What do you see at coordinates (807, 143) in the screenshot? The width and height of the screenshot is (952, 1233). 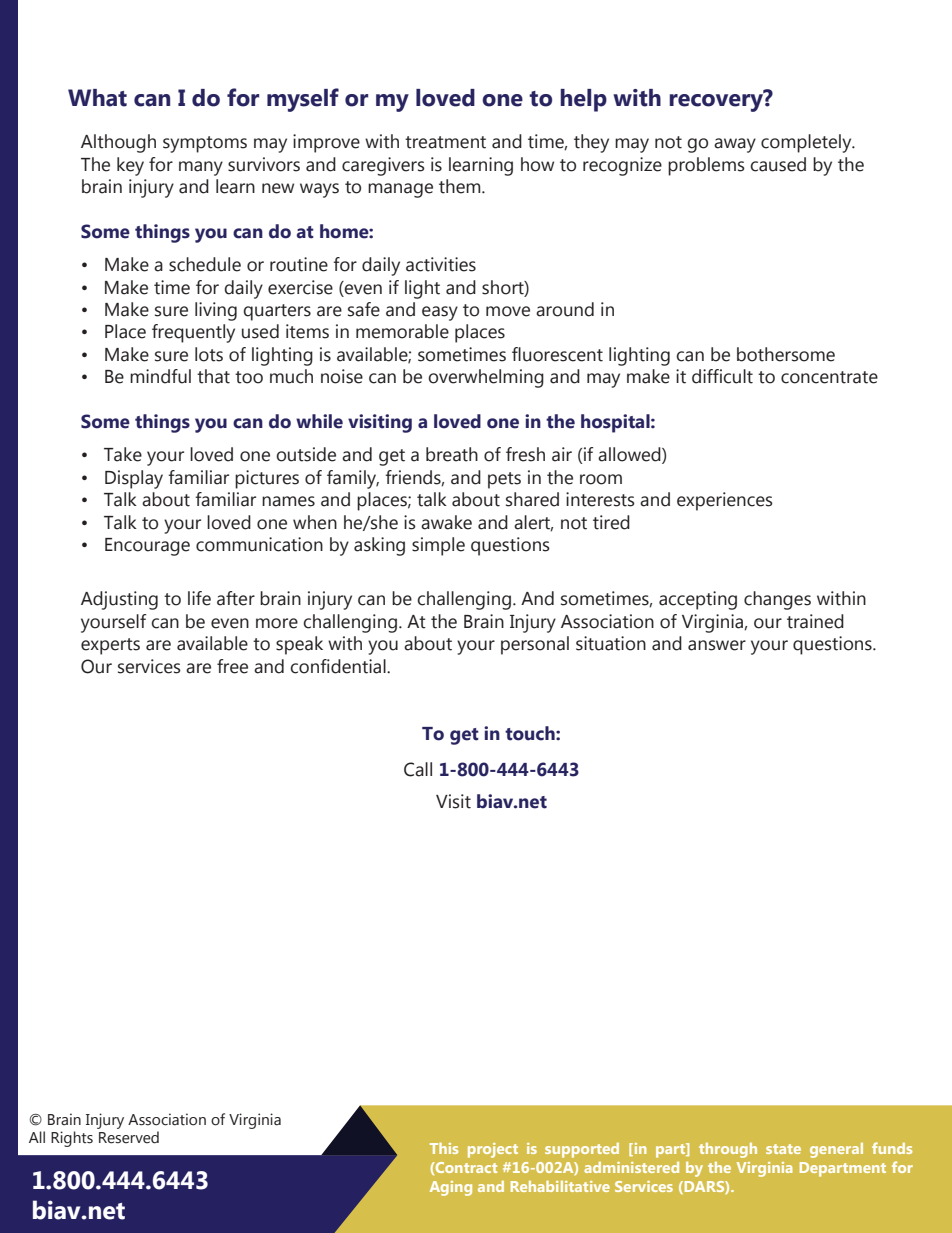 I see `completely` at bounding box center [807, 143].
